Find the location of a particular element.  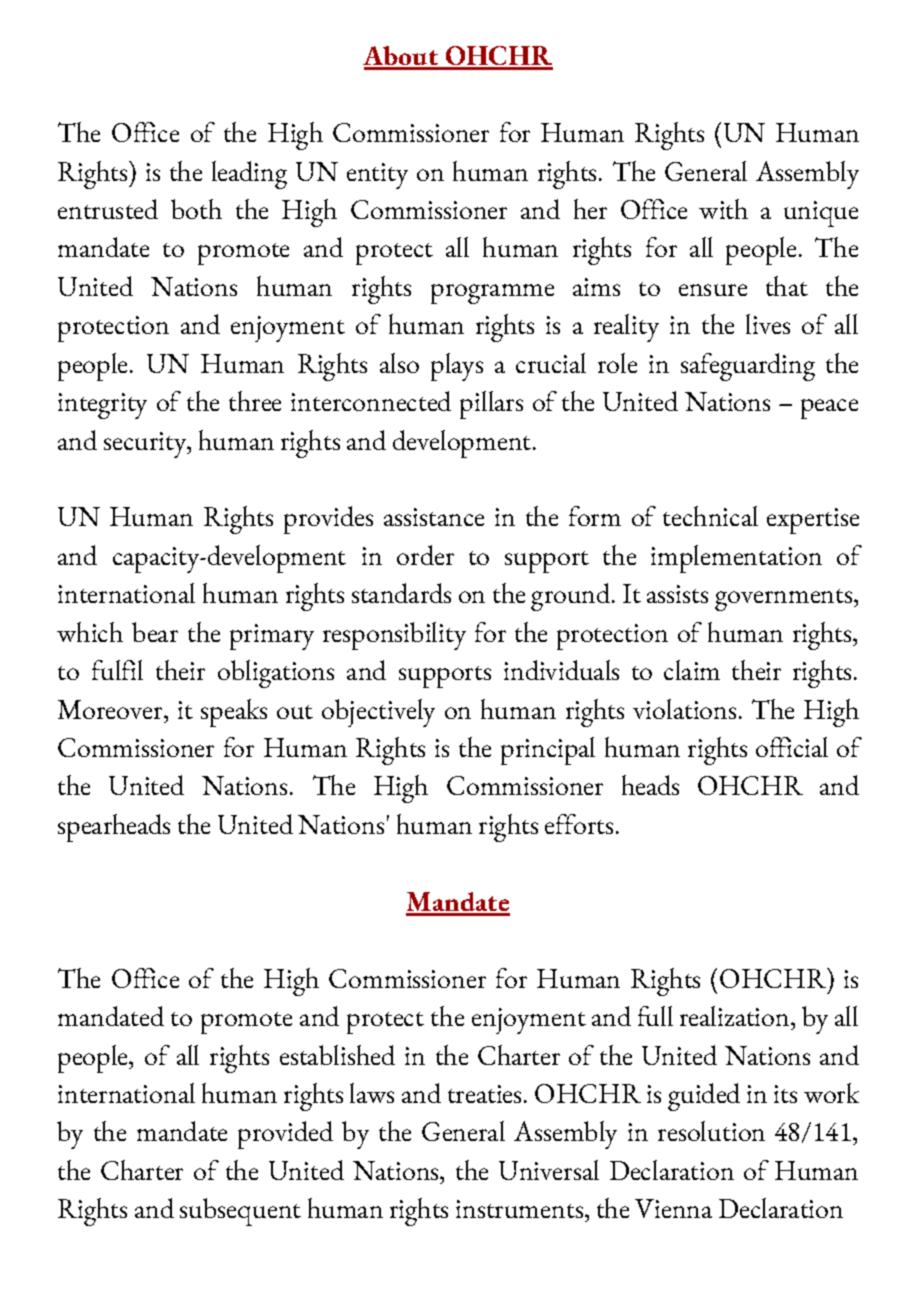

assistance is located at coordinates (434, 517).
